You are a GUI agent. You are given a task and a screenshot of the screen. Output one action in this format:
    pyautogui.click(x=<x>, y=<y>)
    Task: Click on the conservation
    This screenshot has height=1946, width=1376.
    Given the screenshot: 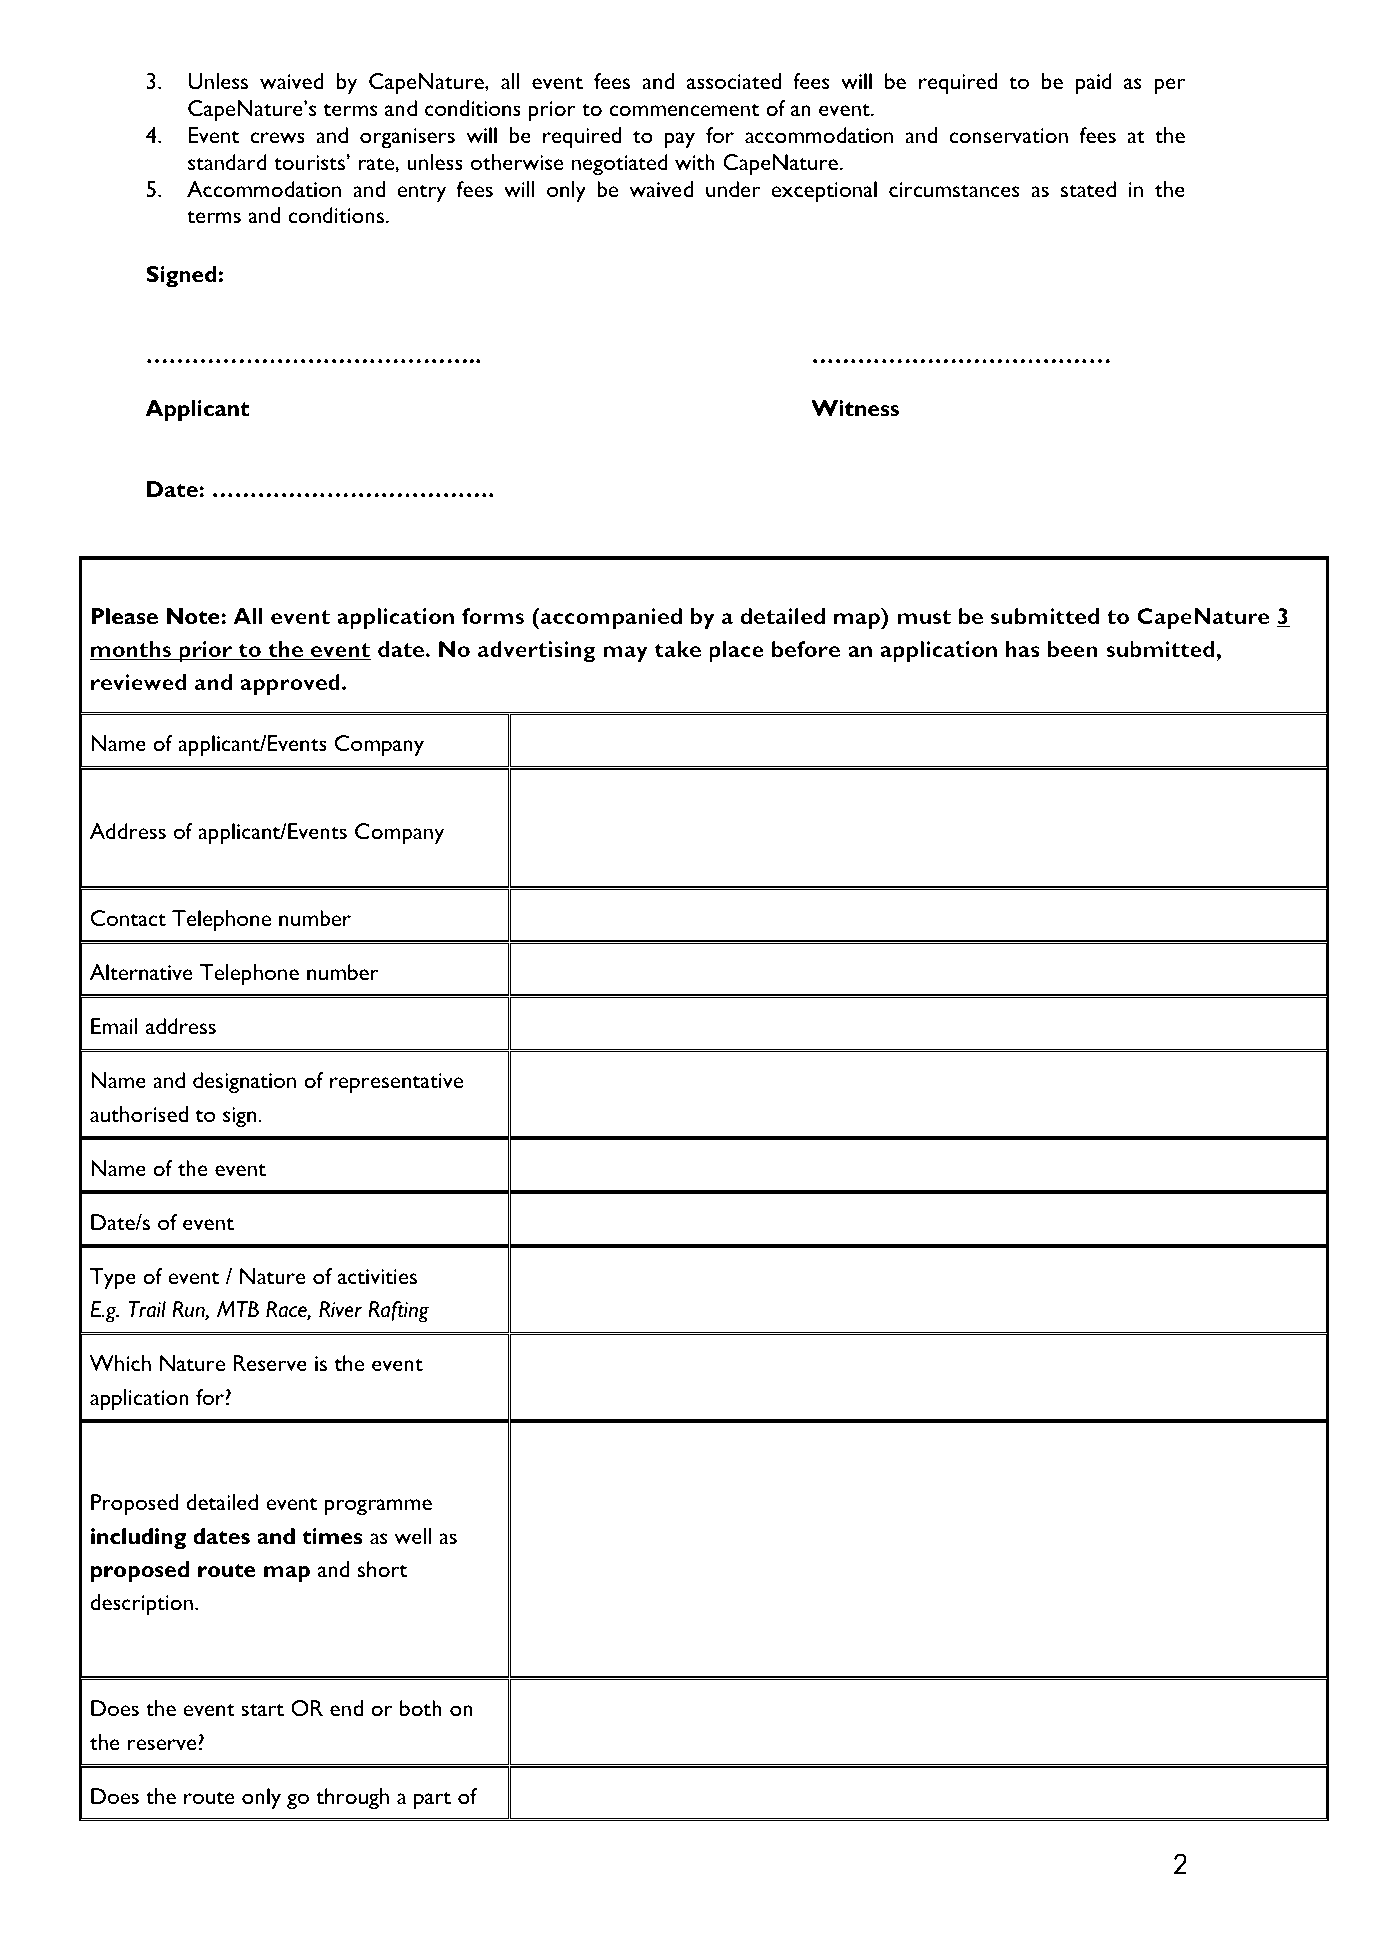 What is the action you would take?
    pyautogui.click(x=1008, y=135)
